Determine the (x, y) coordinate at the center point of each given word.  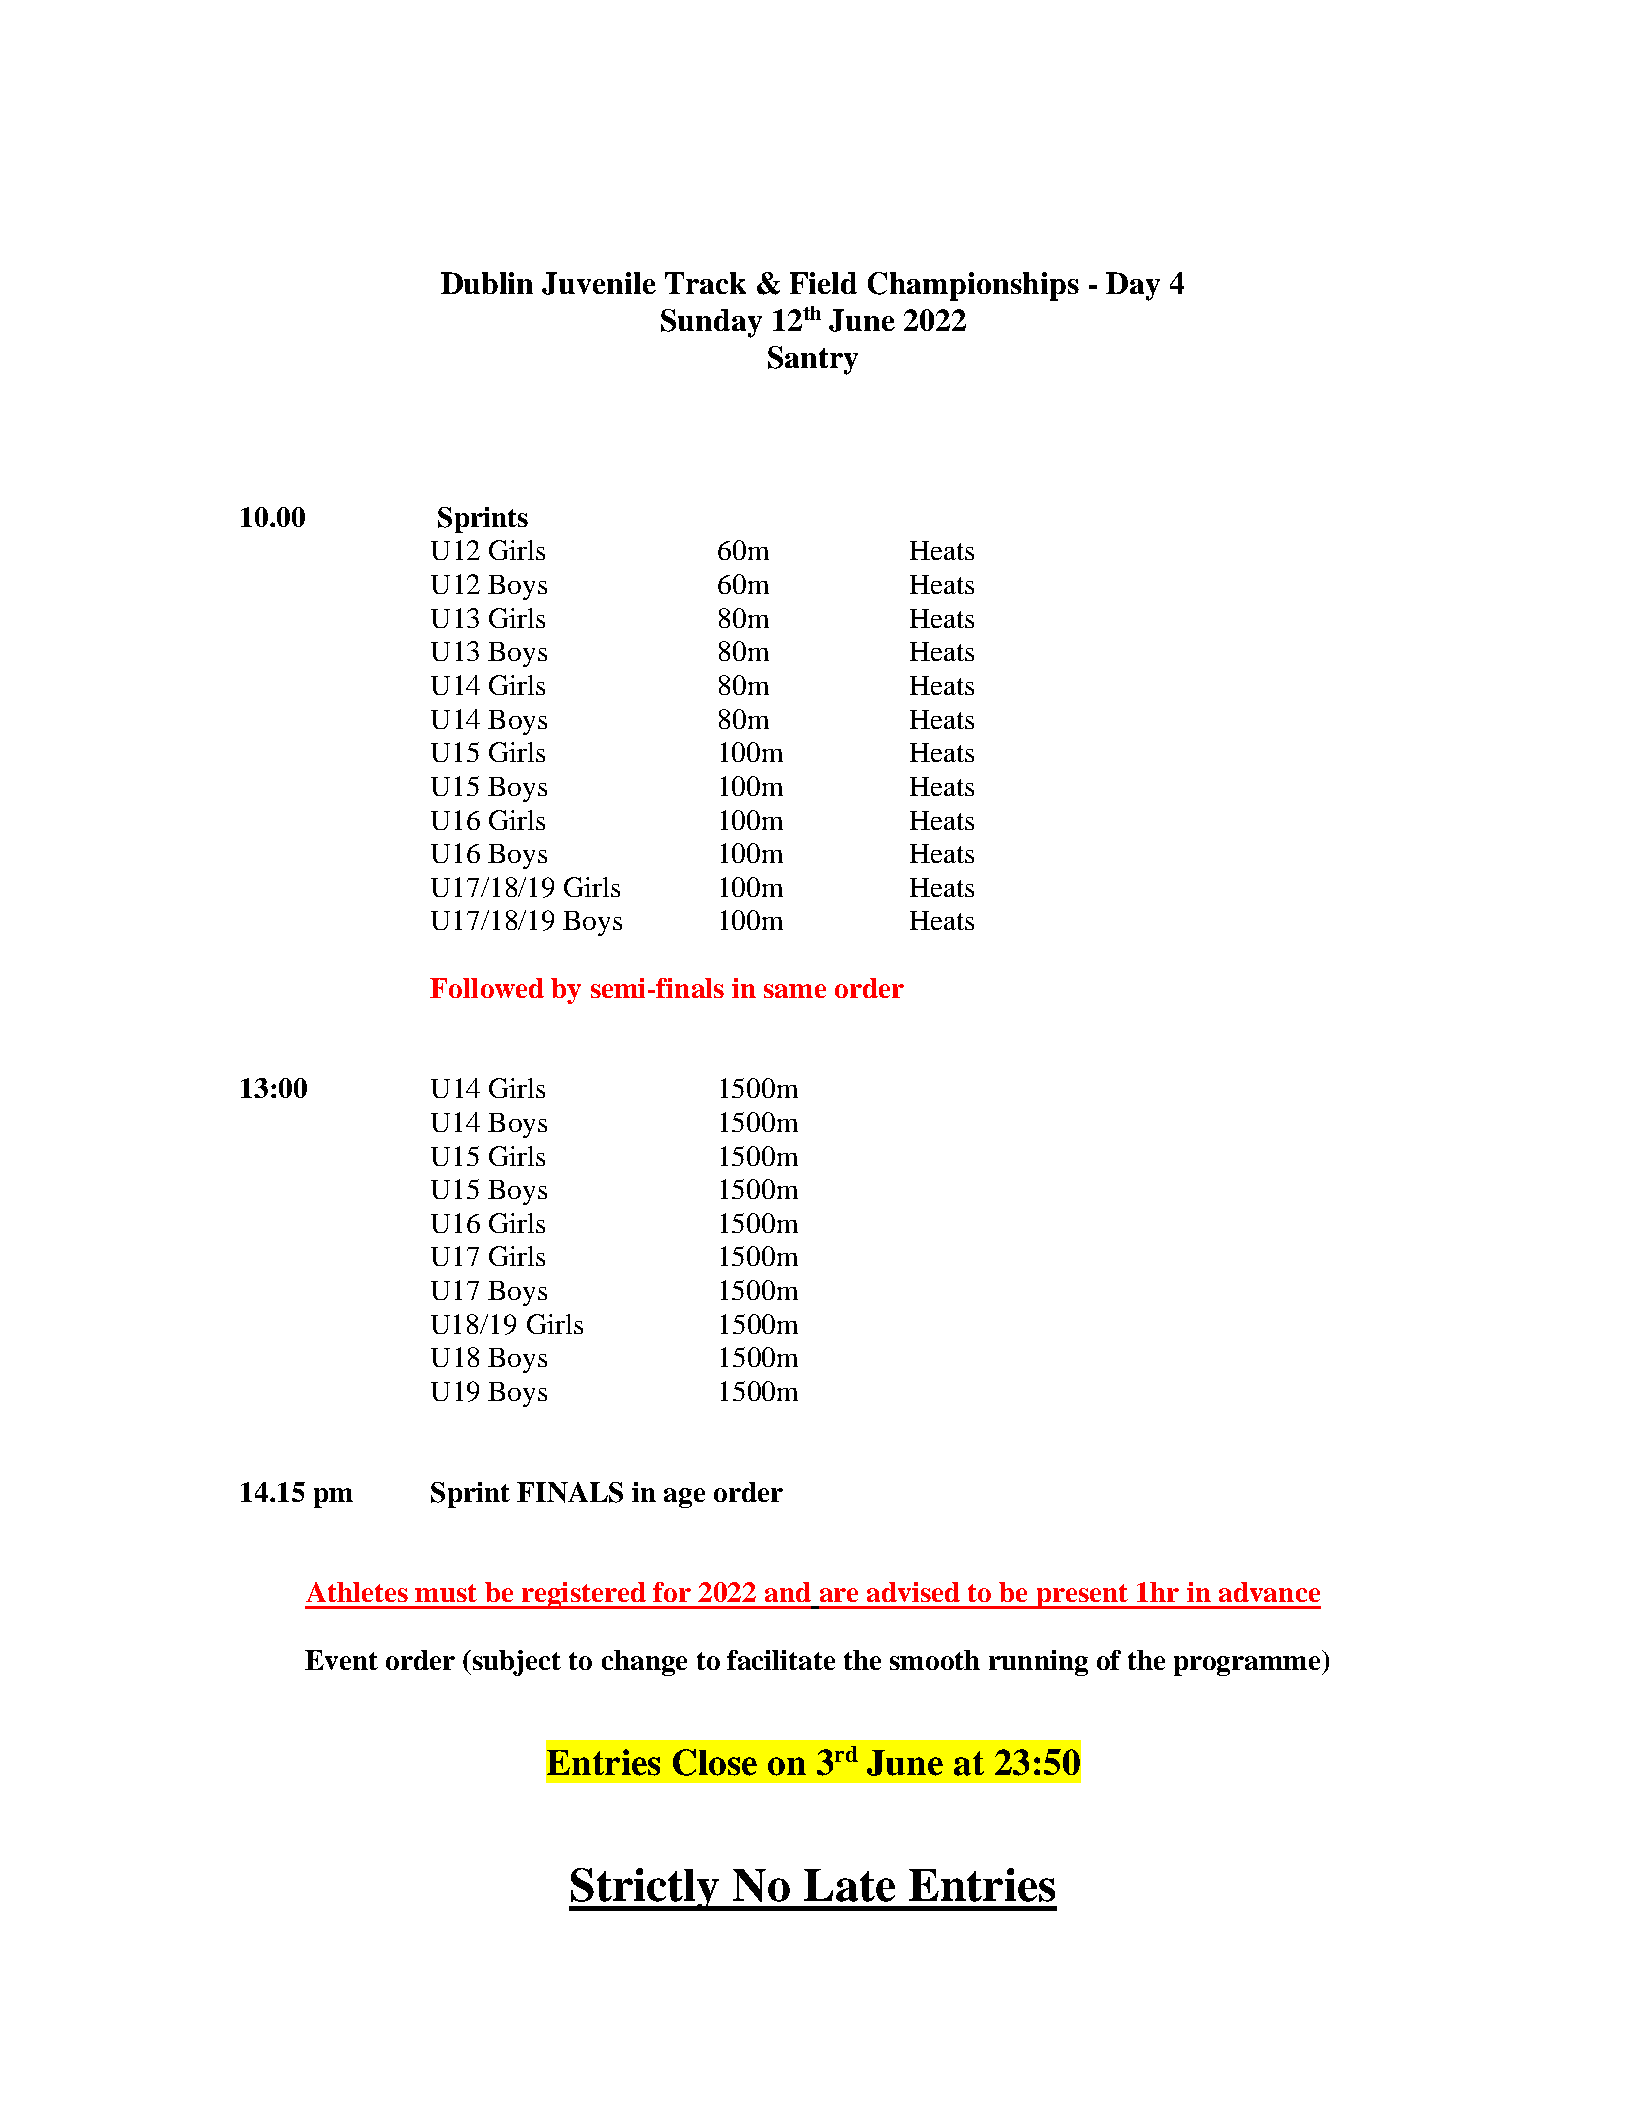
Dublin (487, 283)
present (1082, 1596)
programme (1249, 1666)
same (795, 991)
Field (823, 283)
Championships (973, 286)
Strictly (645, 1889)
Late (849, 1885)
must (446, 1593)
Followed (487, 988)
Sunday (711, 323)
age (684, 1498)
